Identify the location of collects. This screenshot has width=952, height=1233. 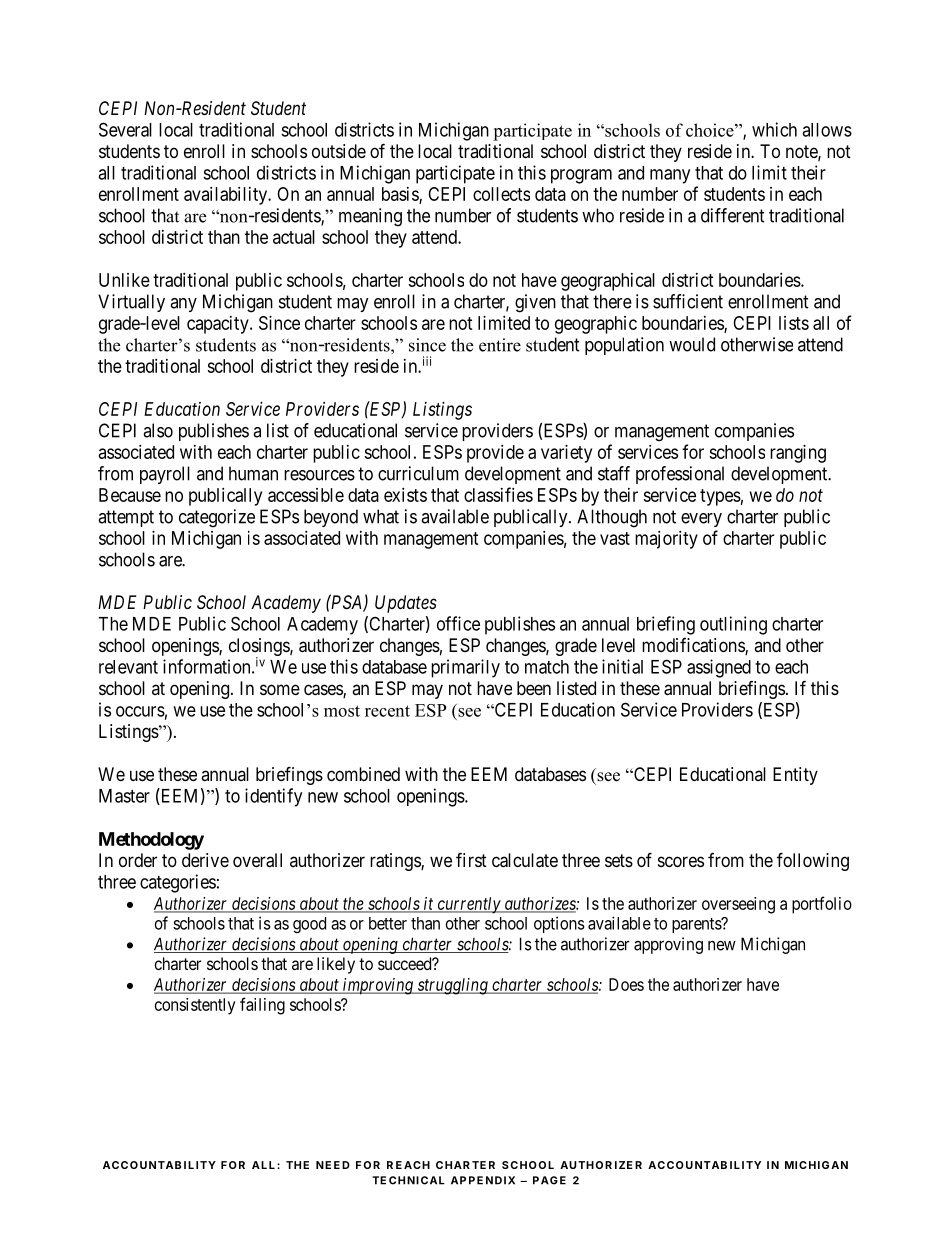
(501, 194).
